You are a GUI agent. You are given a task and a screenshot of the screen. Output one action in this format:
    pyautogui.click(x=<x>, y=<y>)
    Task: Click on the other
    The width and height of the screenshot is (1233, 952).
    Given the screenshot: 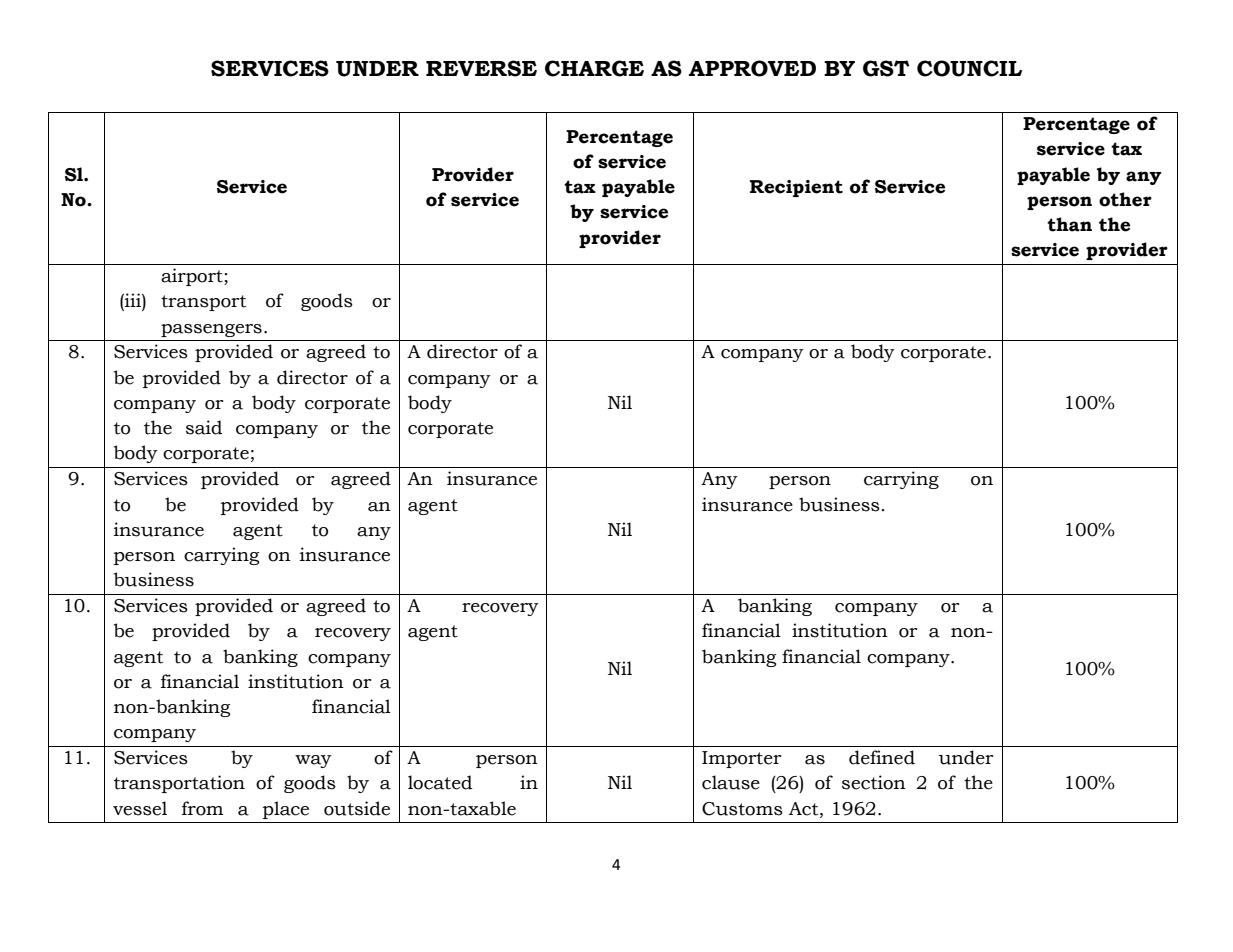 What is the action you would take?
    pyautogui.click(x=1125, y=199)
